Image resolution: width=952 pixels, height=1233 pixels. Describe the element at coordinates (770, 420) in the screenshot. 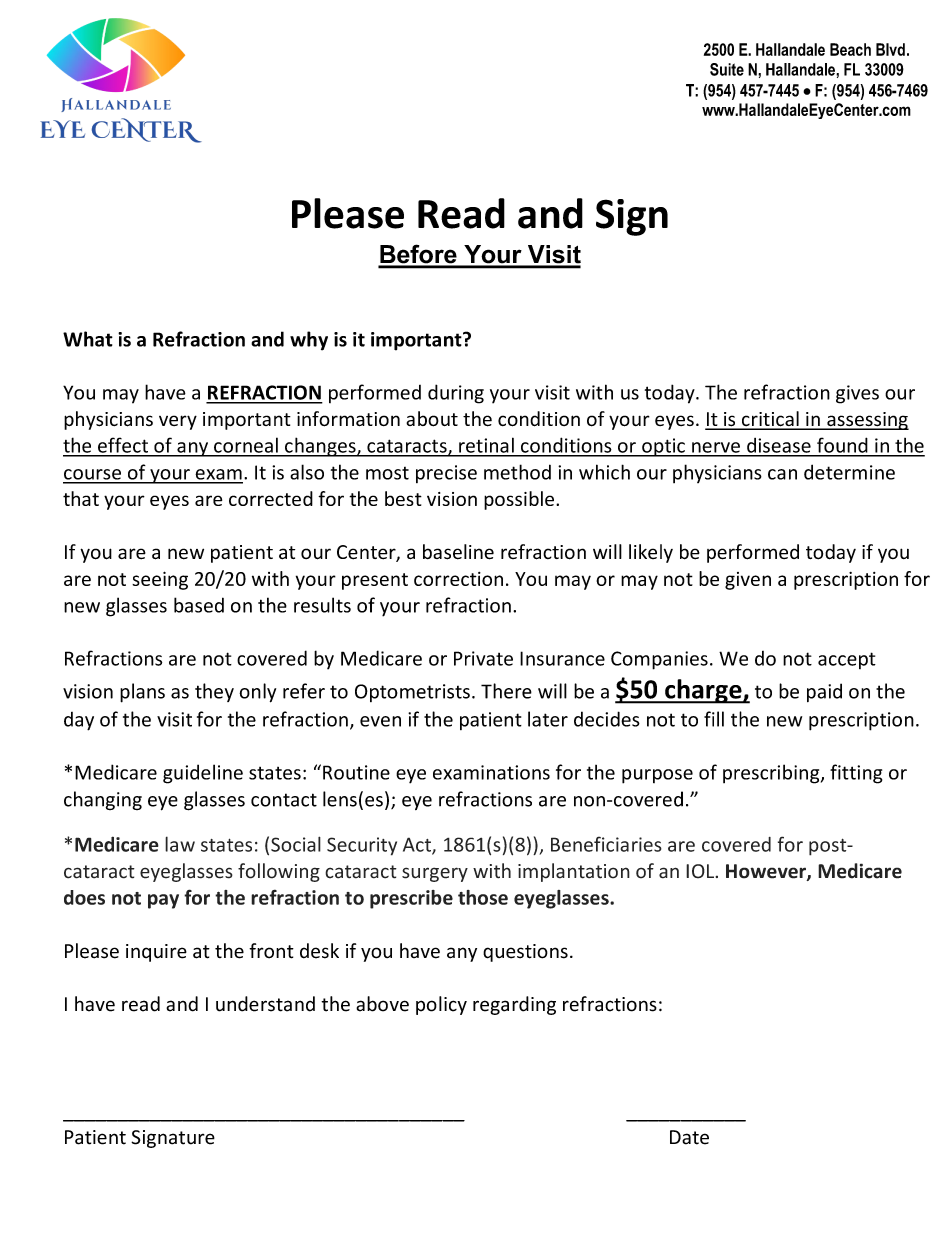

I see `critical` at that location.
